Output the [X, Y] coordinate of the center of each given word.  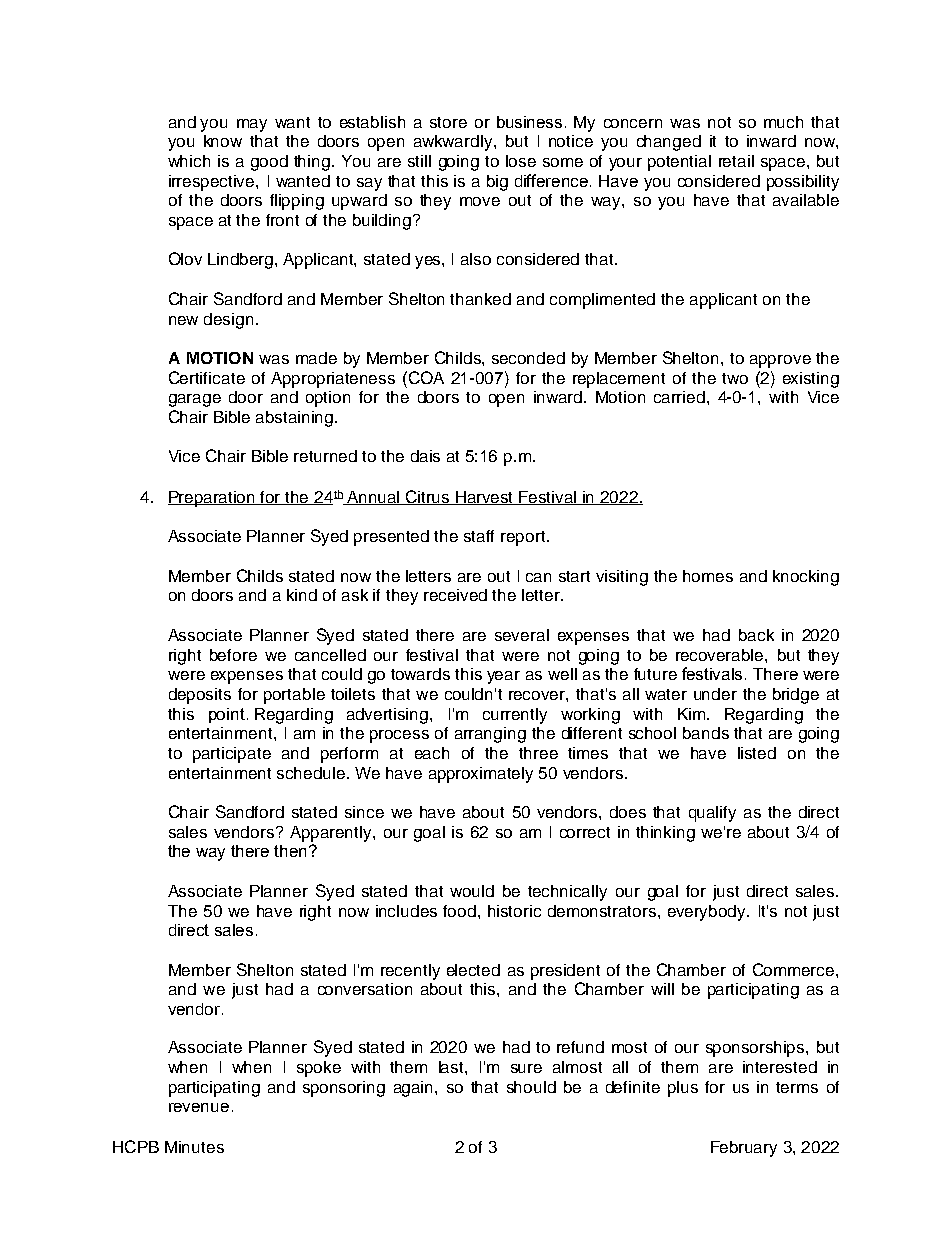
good [269, 163]
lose [521, 161]
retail [736, 161]
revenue [199, 1107]
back [756, 635]
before [233, 655]
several [522, 635]
